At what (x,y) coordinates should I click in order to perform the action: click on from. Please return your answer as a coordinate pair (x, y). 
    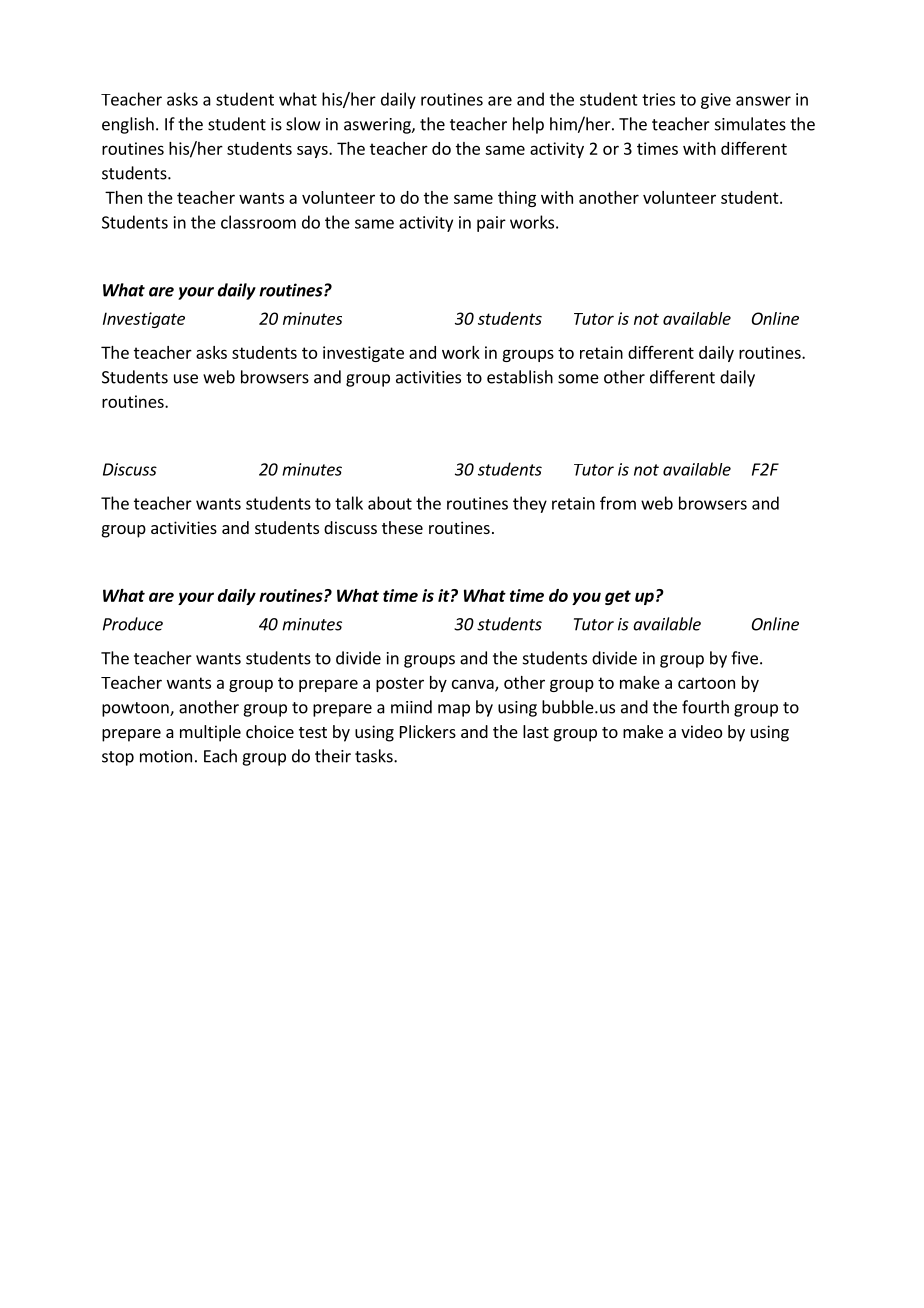
    Looking at the image, I should click on (618, 503).
